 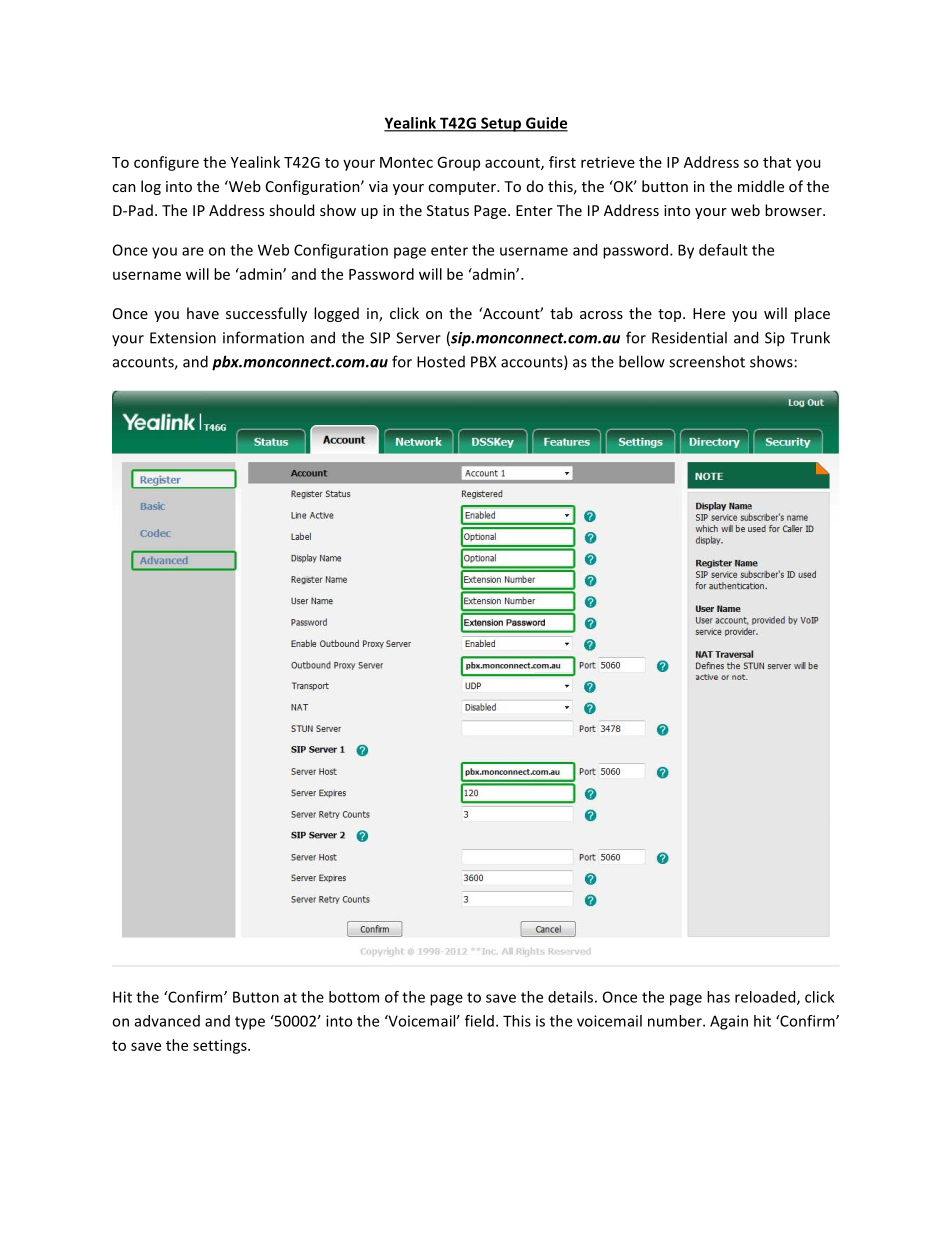 I want to click on bellow, so click(x=642, y=361).
